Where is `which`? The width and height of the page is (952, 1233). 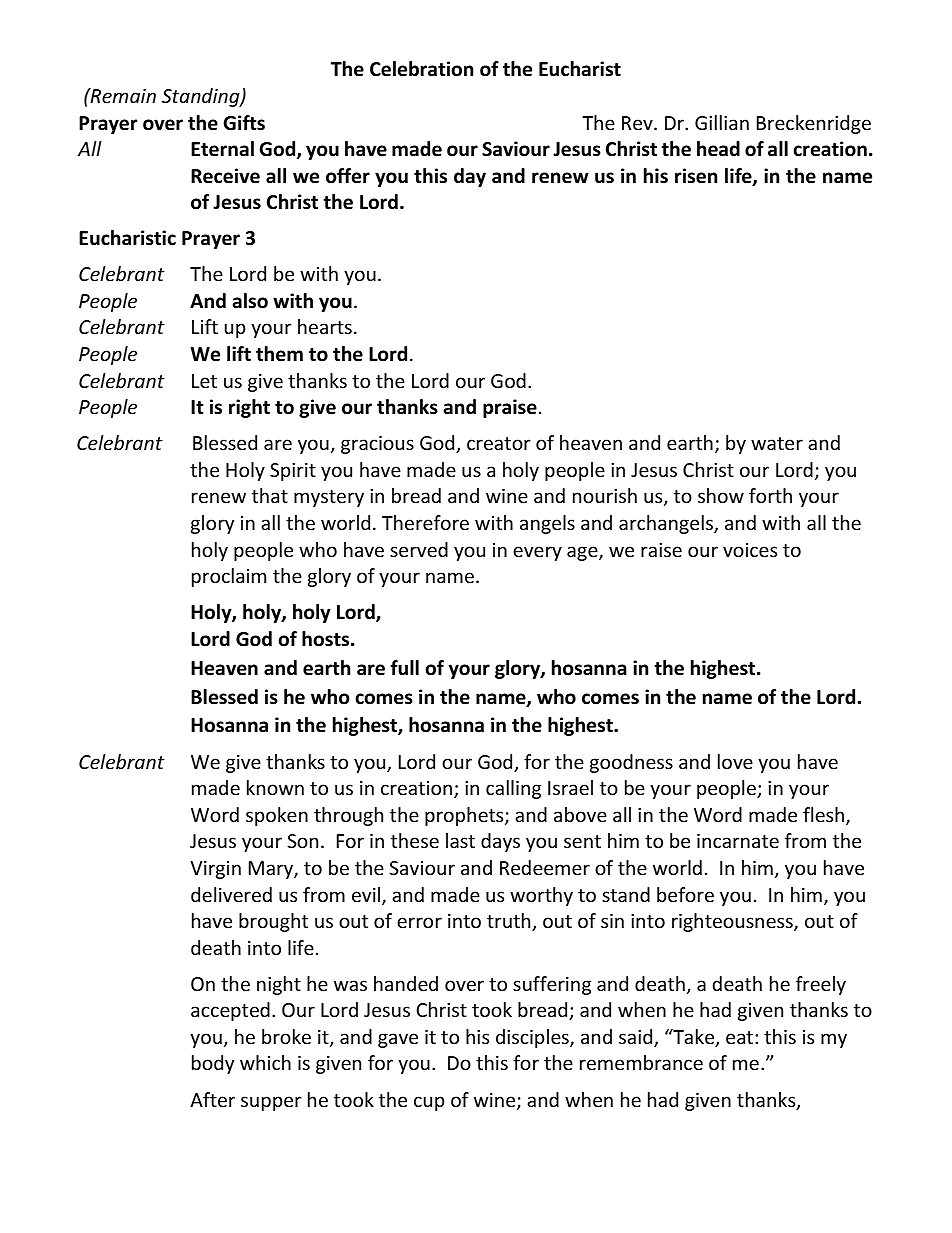
which is located at coordinates (265, 1062).
